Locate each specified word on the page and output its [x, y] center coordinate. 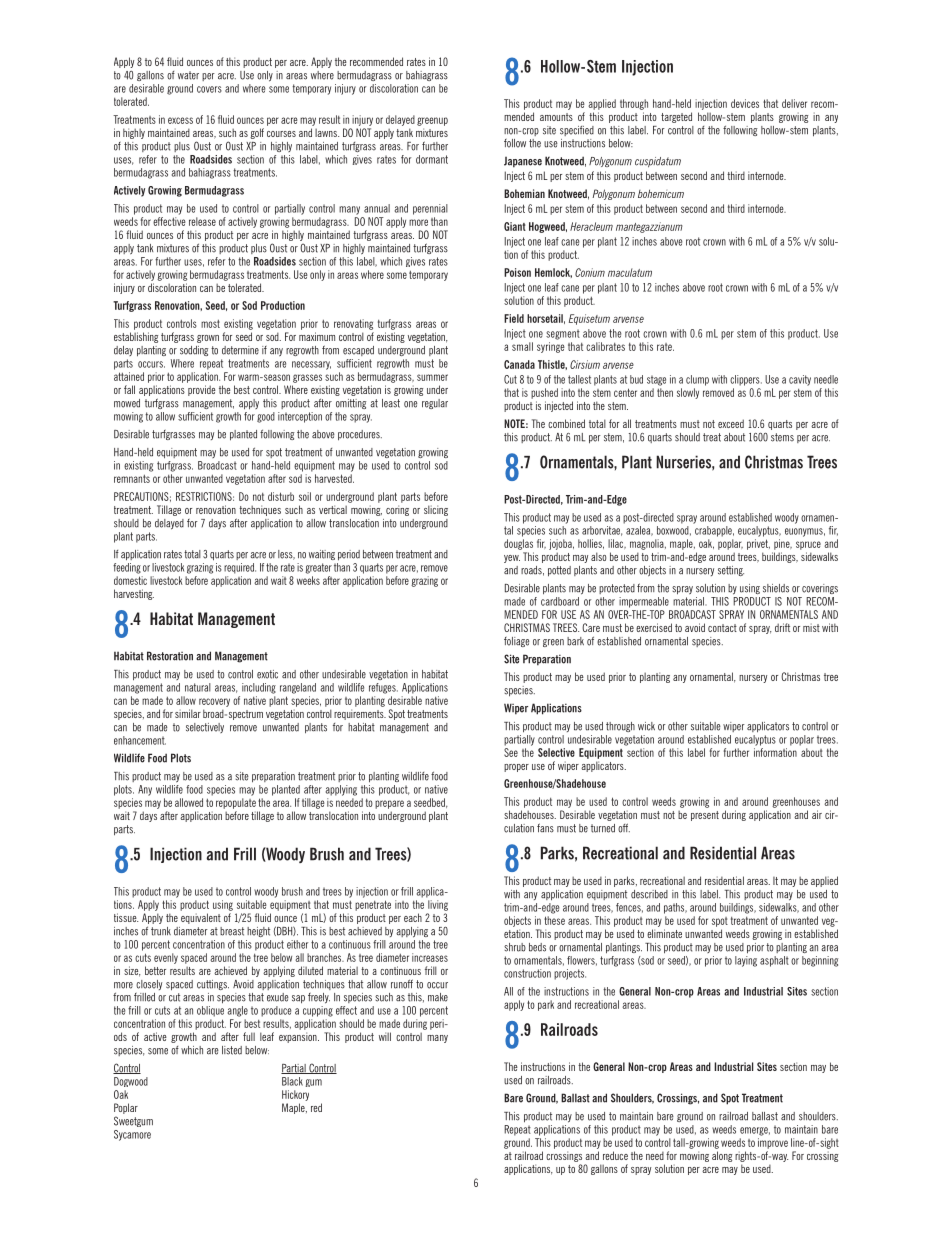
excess [180, 120]
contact [722, 628]
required [240, 568]
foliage [516, 642]
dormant [432, 159]
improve [773, 1143]
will [385, 1036]
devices [745, 103]
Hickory [295, 1095]
